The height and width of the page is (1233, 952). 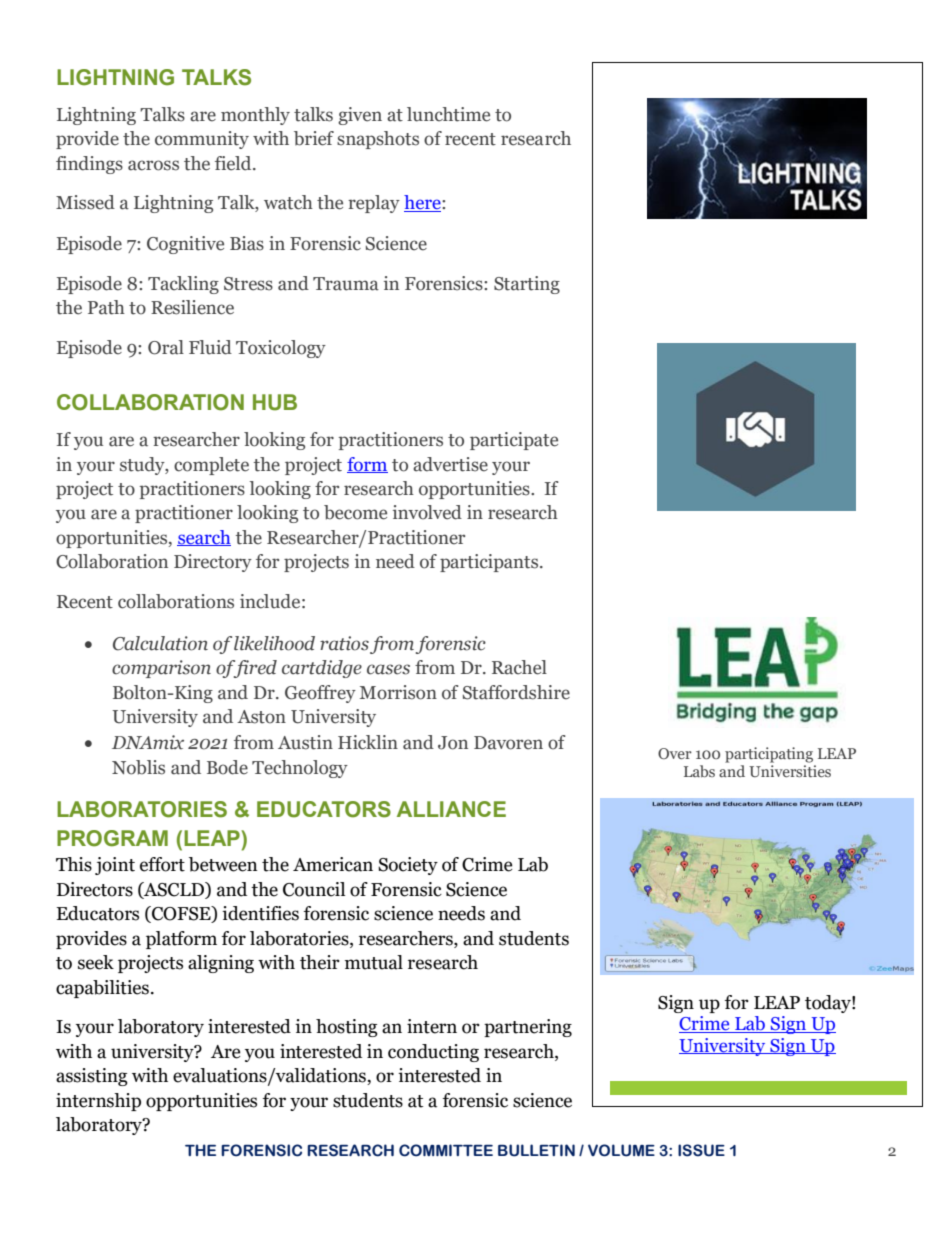 What do you see at coordinates (211, 466) in the page?
I see `complete` at bounding box center [211, 466].
